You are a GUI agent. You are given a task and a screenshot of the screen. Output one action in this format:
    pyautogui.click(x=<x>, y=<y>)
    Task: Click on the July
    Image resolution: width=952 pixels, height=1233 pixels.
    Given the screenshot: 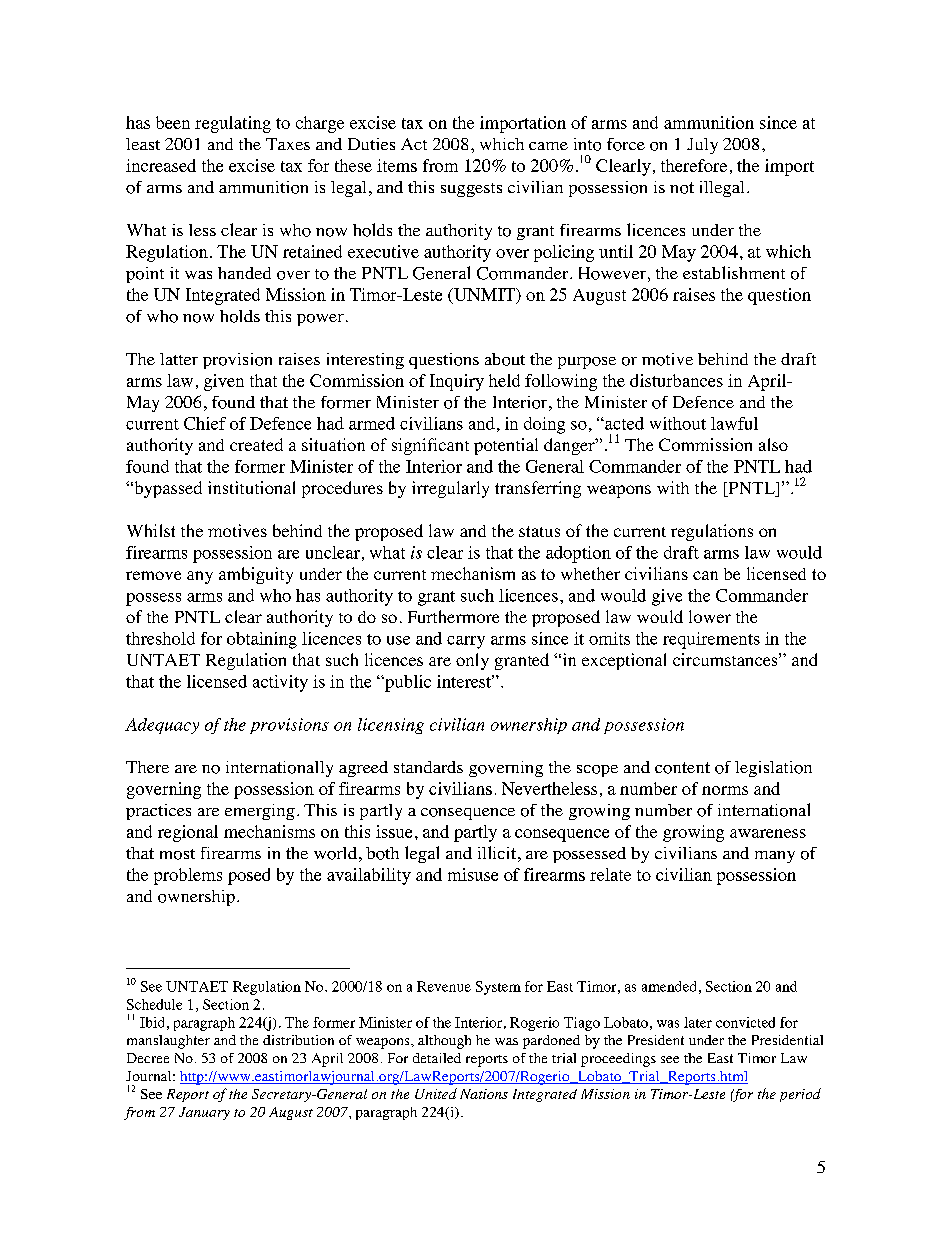 What is the action you would take?
    pyautogui.click(x=702, y=146)
